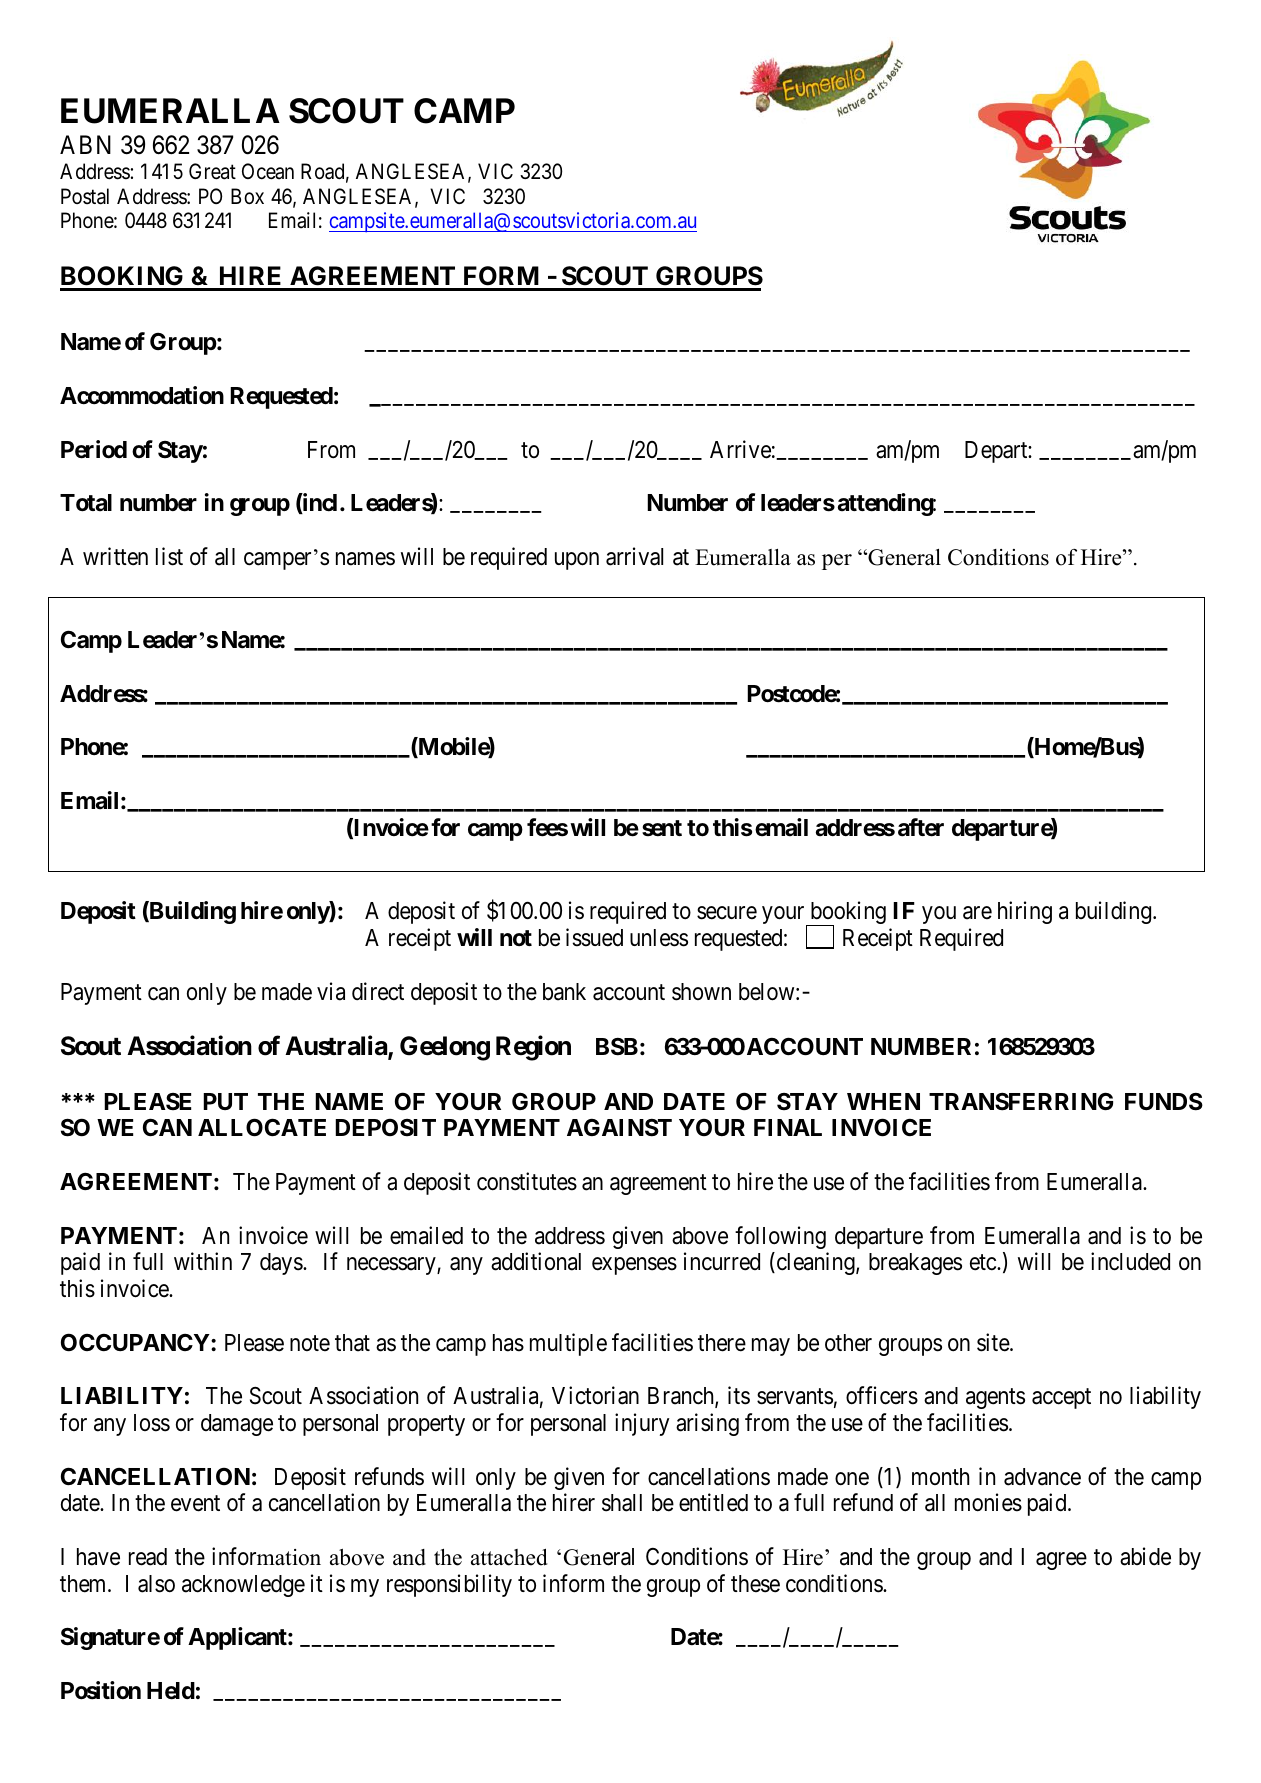  I want to click on Ocean, so click(268, 171).
